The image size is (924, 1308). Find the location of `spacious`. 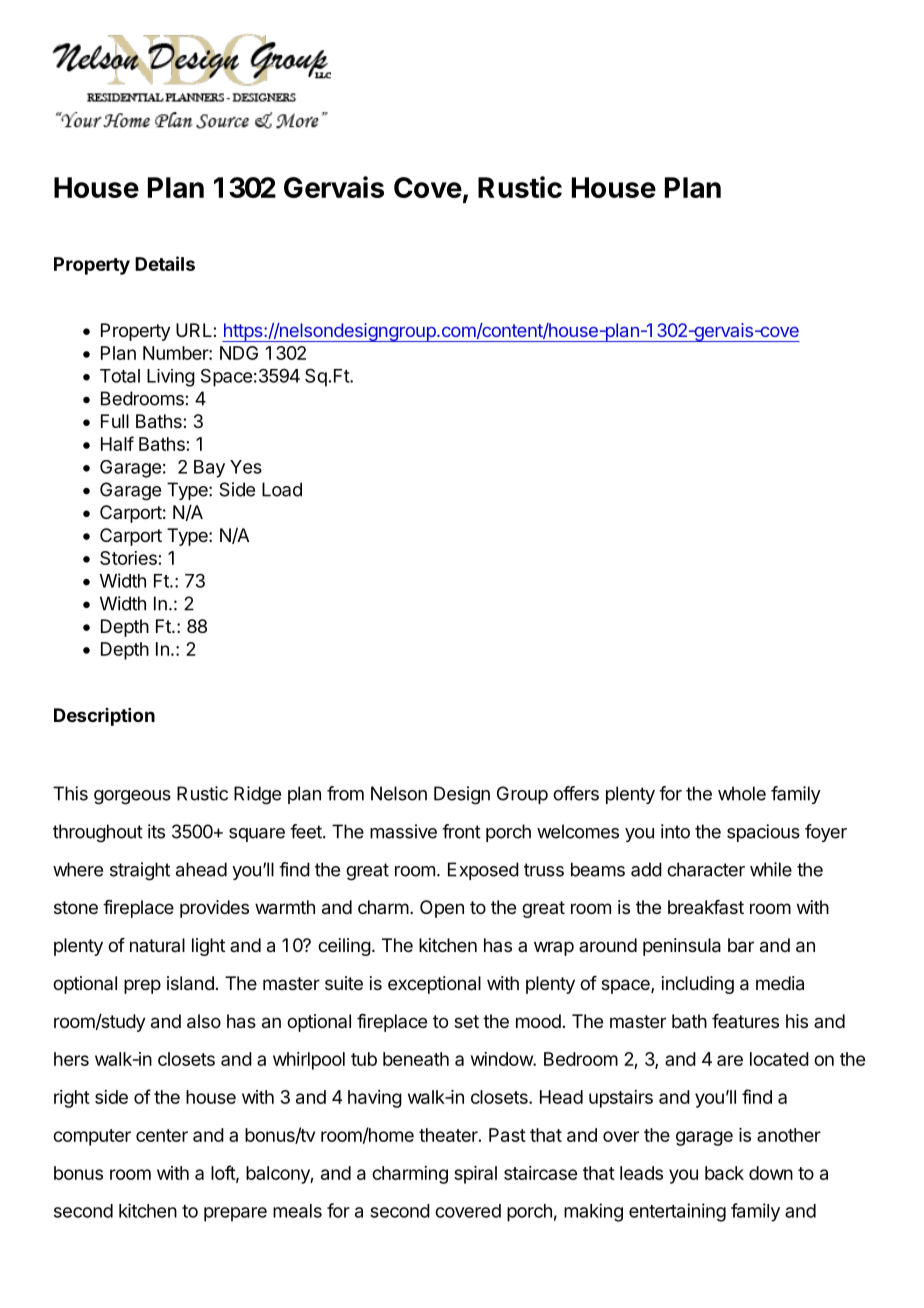

spacious is located at coordinates (763, 833).
